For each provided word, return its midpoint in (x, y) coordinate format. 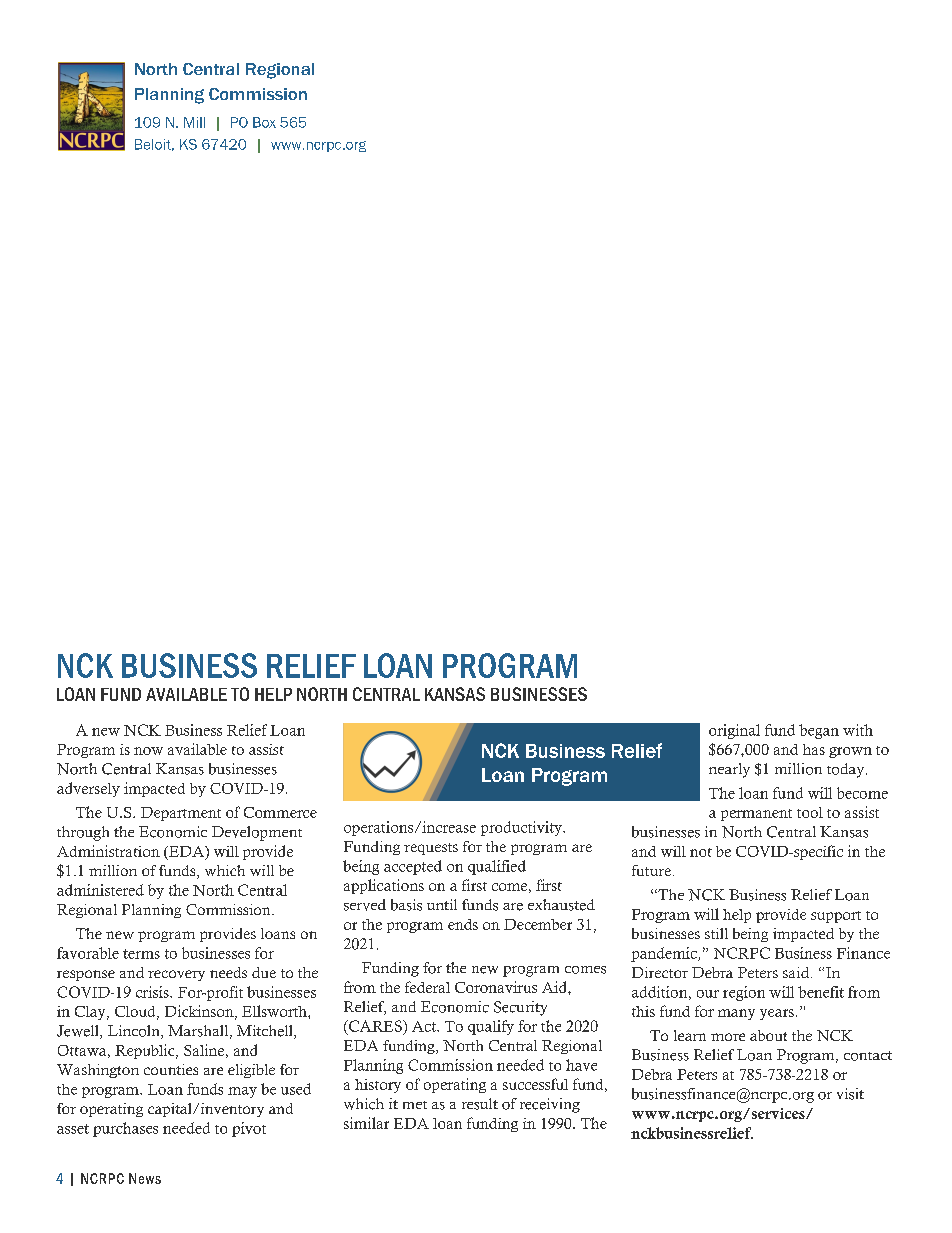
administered (100, 890)
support (836, 917)
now (148, 751)
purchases (125, 1129)
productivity (522, 828)
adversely (88, 789)
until (442, 904)
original (734, 731)
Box (264, 122)
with (858, 730)
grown (850, 752)
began (819, 731)
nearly (729, 770)
